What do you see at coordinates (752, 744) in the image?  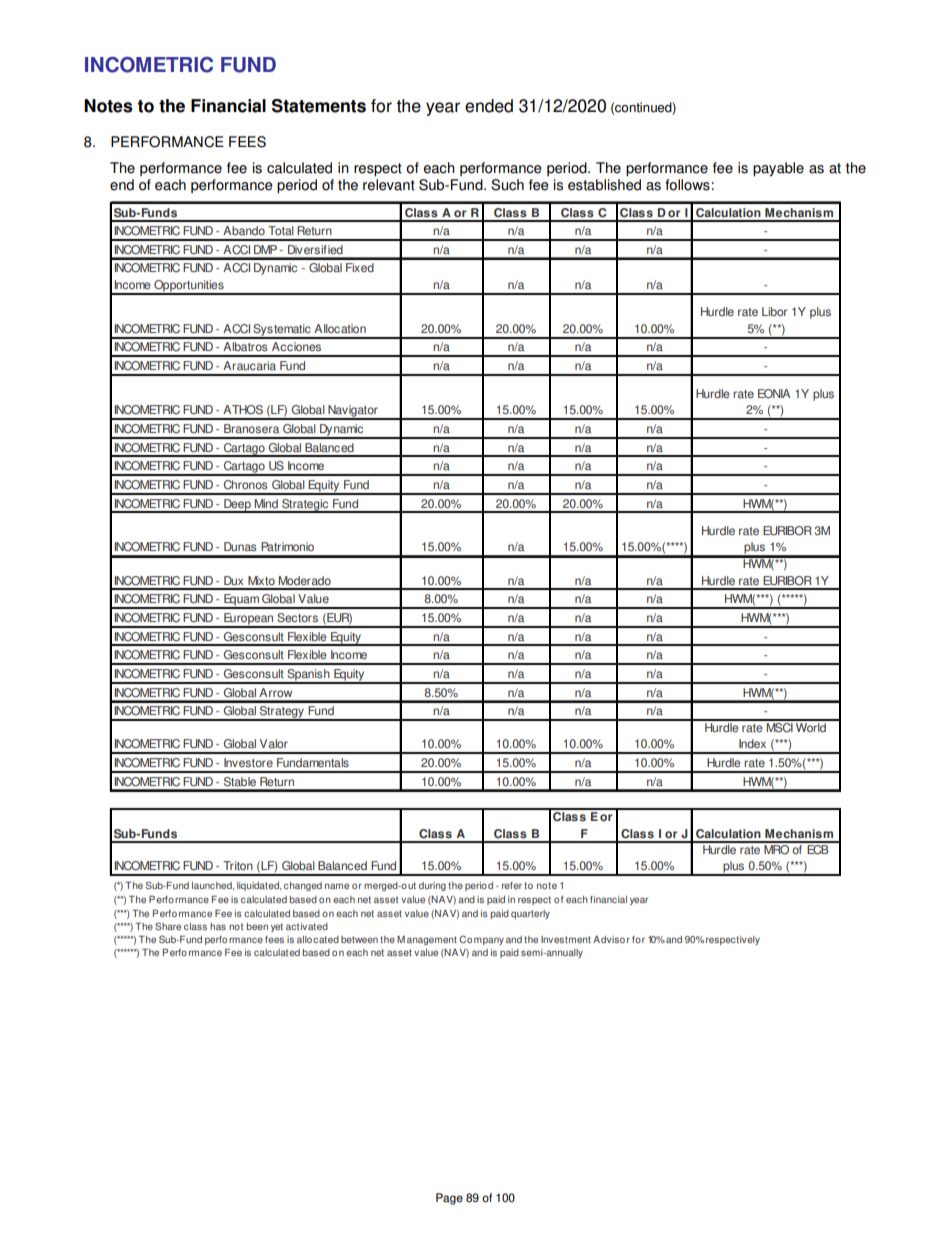 I see `Index` at bounding box center [752, 744].
